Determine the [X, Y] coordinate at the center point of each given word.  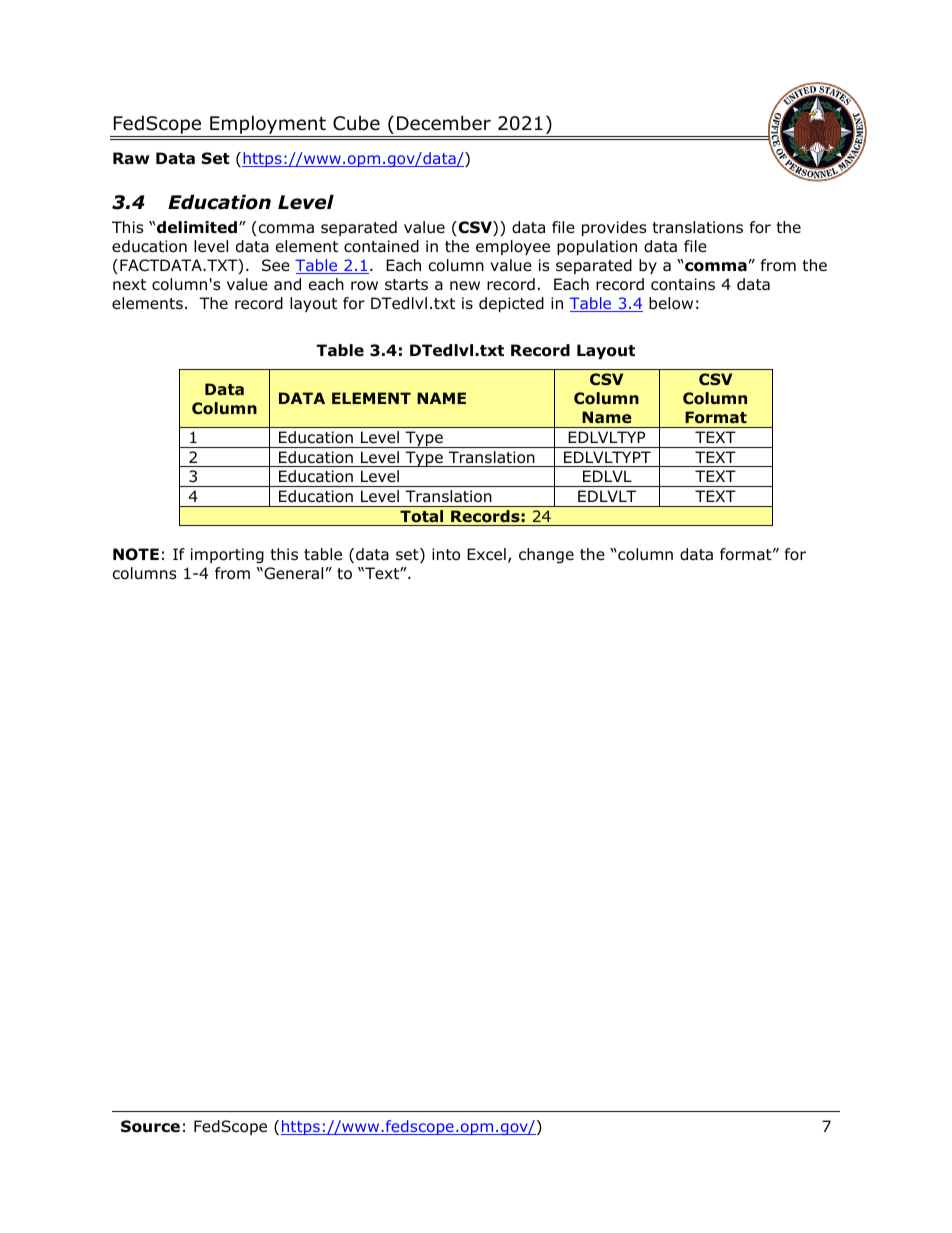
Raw [131, 158]
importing [227, 556]
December [444, 123]
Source [150, 1126]
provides [614, 228]
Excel [486, 554]
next [129, 284]
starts [406, 285]
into [446, 554]
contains [683, 284]
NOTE [136, 554]
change [546, 556]
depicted [511, 304]
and [287, 284]
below [671, 303]
